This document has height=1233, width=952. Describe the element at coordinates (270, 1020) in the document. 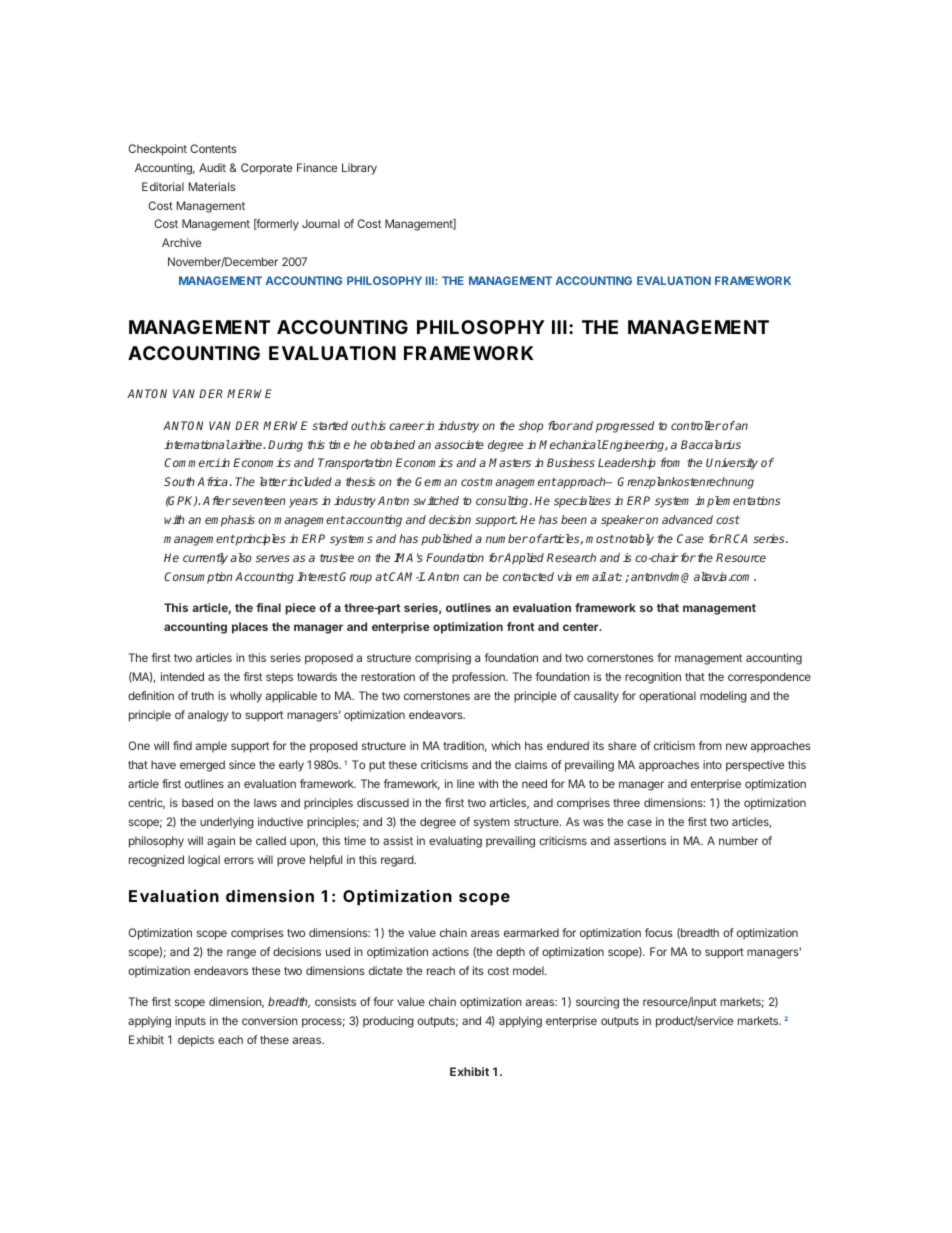

I see `conversion` at that location.
